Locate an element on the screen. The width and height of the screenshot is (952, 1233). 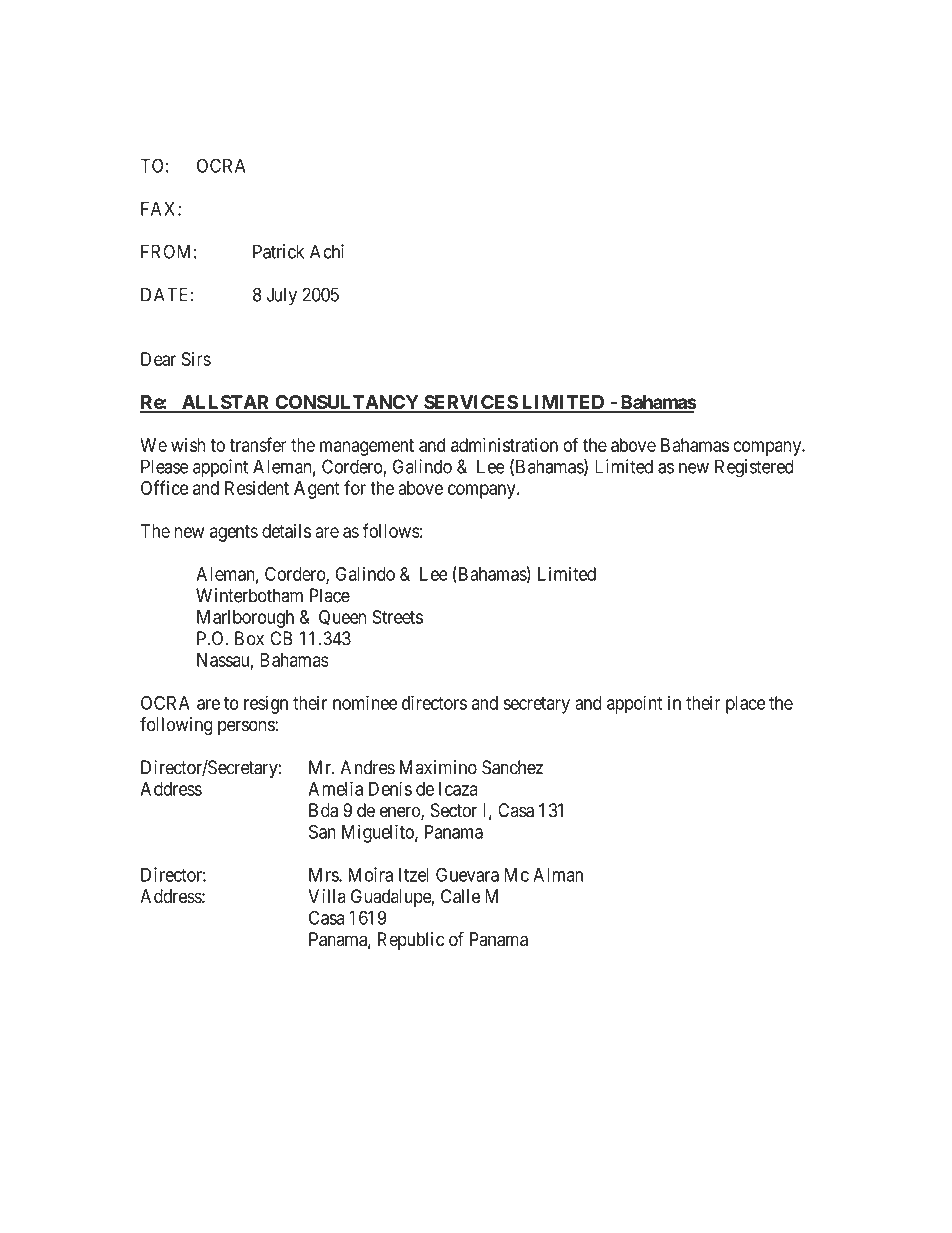
Patrick is located at coordinates (278, 251).
